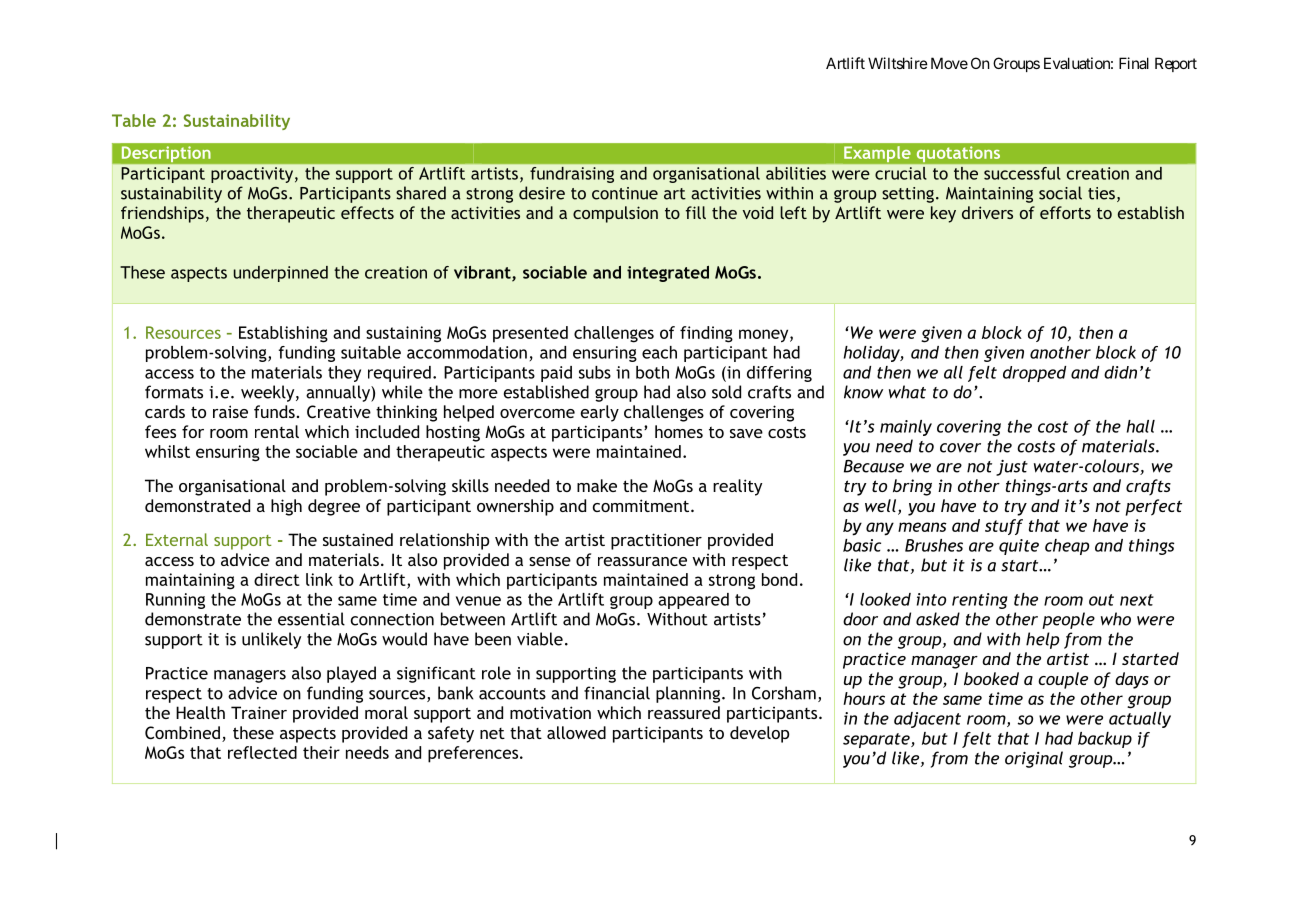  I want to click on dropped, so click(1034, 374).
